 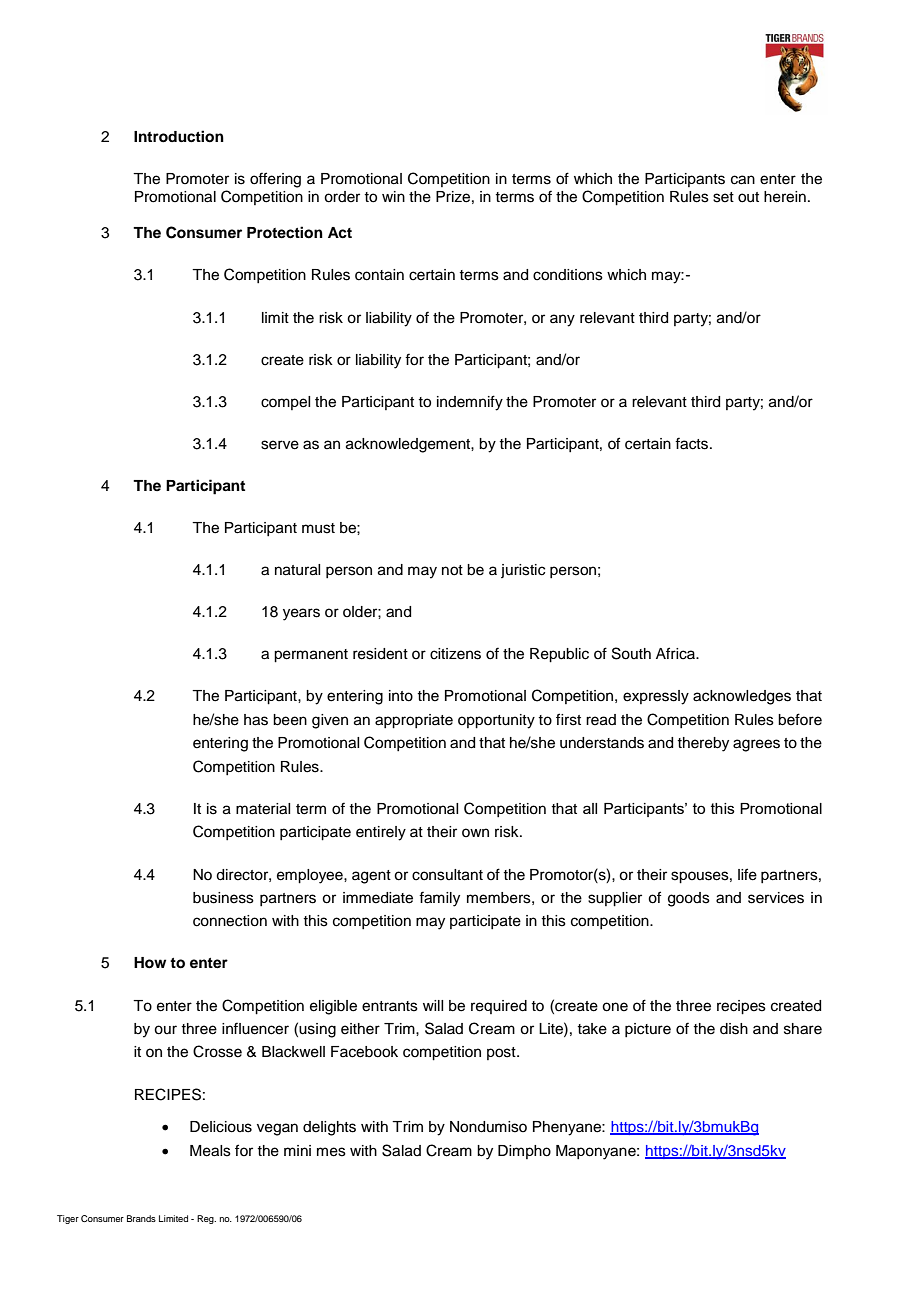 I want to click on indemnify, so click(x=470, y=403).
